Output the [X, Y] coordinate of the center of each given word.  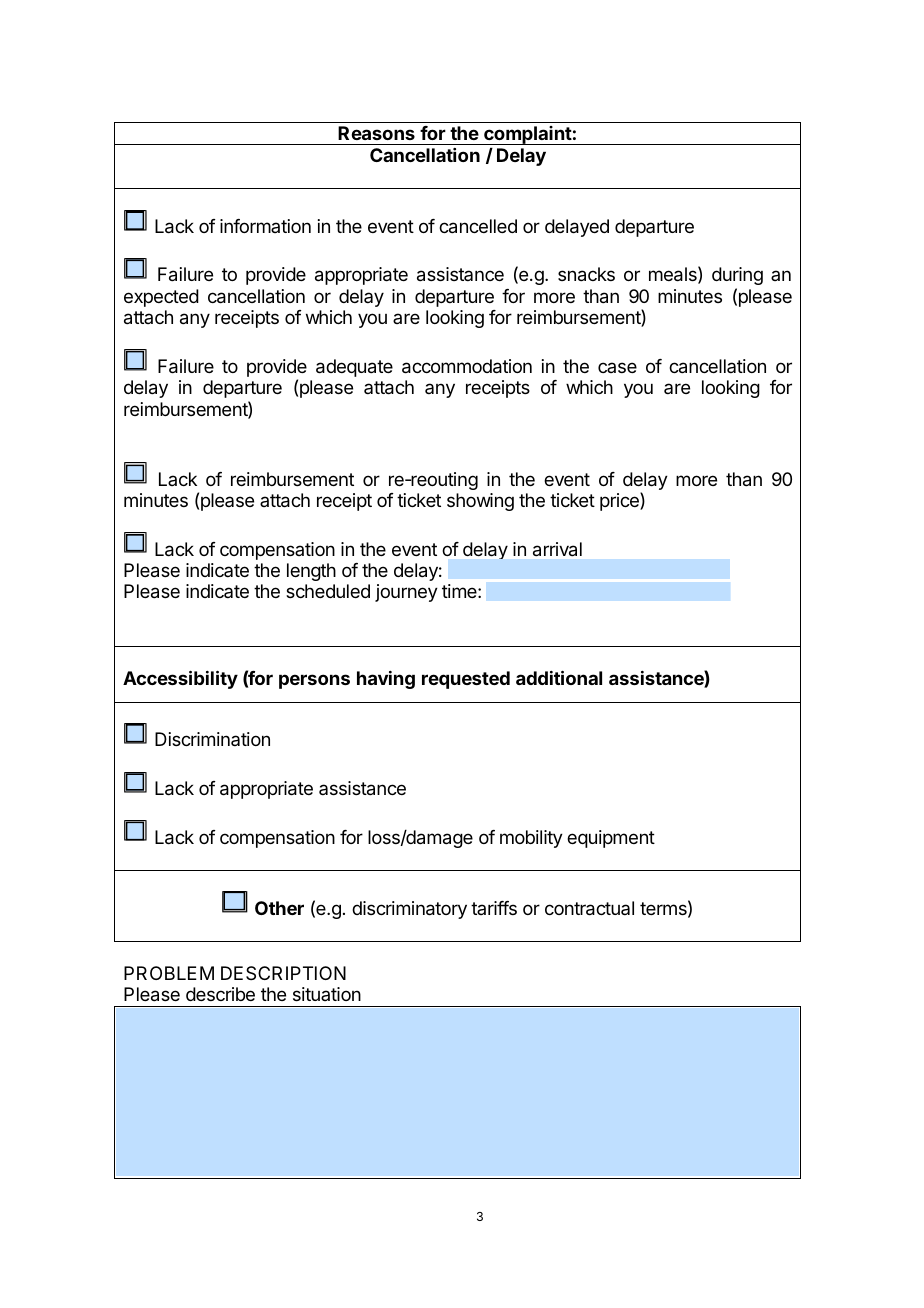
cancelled [478, 226]
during [737, 276]
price [620, 501]
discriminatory [409, 910]
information [265, 226]
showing [480, 502]
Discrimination [212, 739]
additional [559, 677]
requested [466, 680]
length [311, 572]
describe [220, 994]
